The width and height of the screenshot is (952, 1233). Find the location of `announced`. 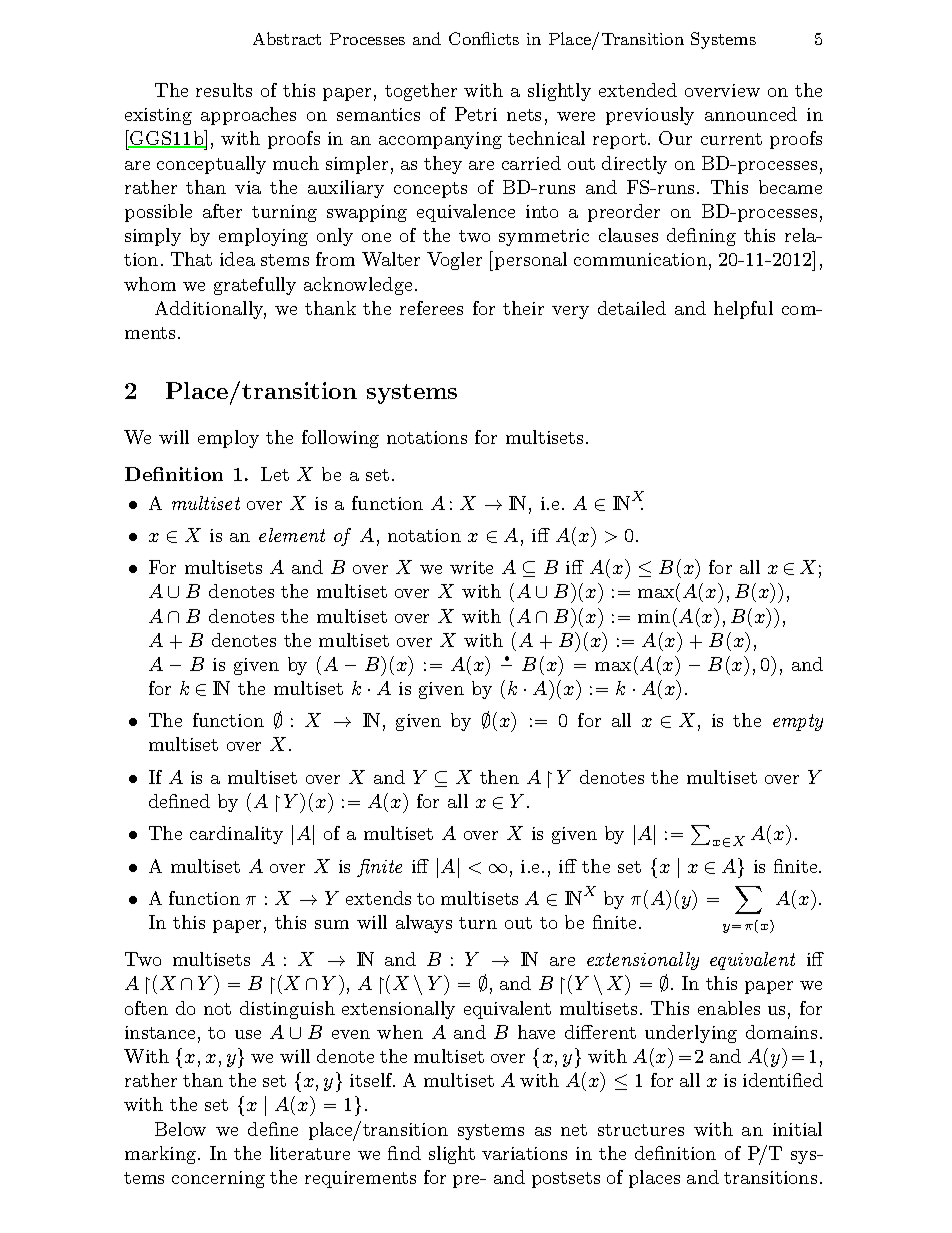

announced is located at coordinates (751, 114).
